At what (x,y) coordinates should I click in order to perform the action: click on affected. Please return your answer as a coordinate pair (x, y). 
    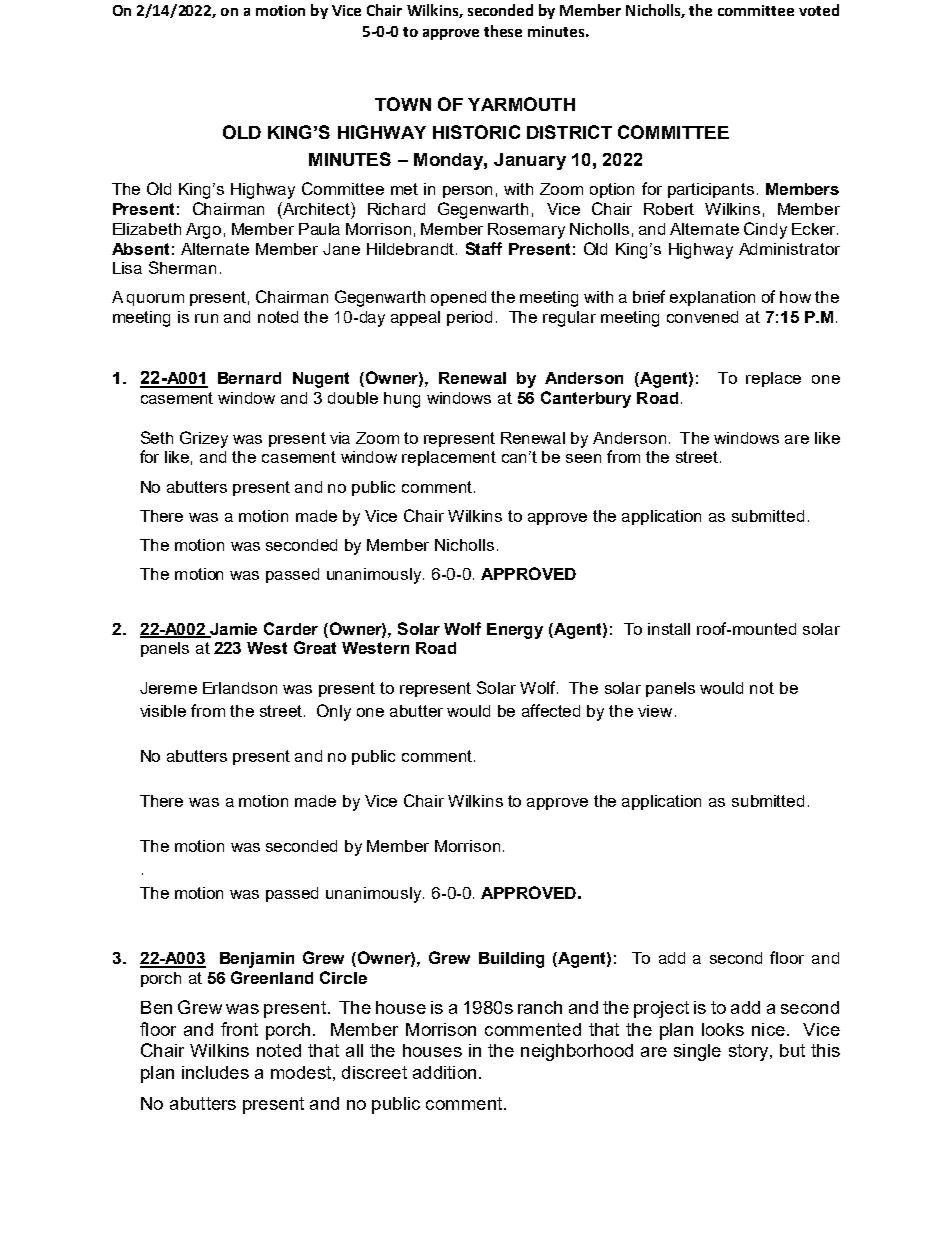
    Looking at the image, I should click on (551, 710).
